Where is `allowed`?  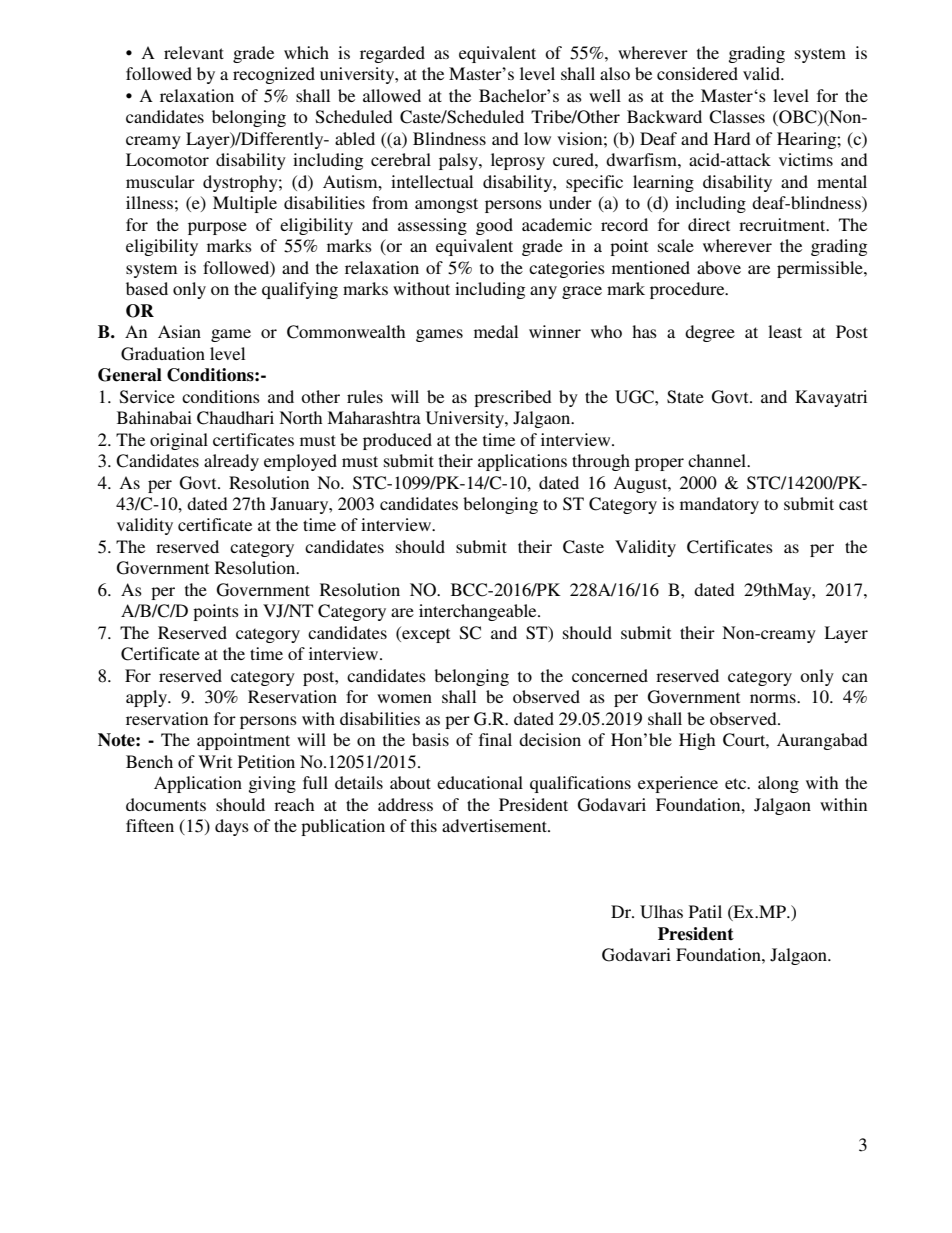
allowed is located at coordinates (392, 95).
